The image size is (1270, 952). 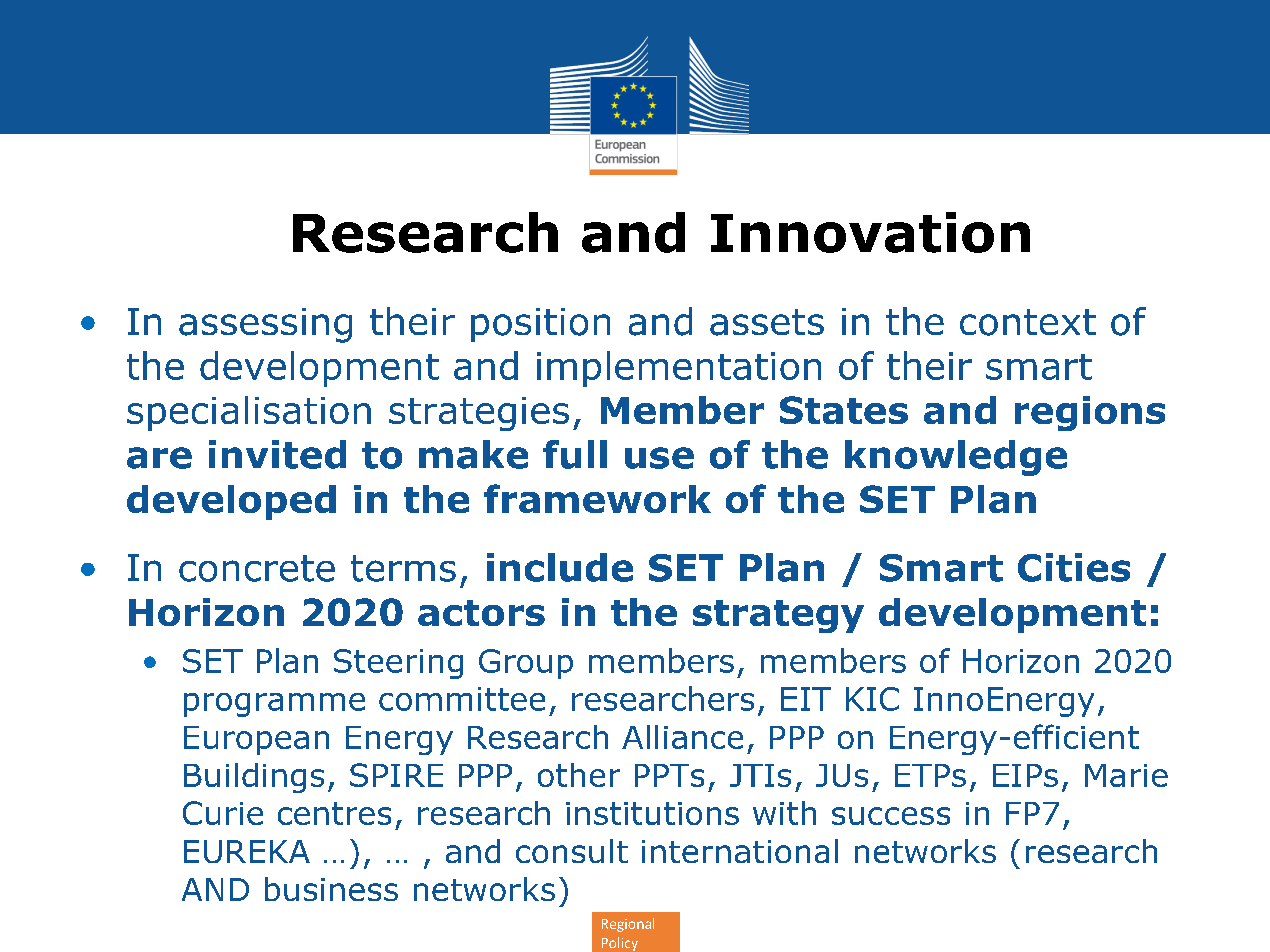 What do you see at coordinates (265, 325) in the screenshot?
I see `assessing` at bounding box center [265, 325].
